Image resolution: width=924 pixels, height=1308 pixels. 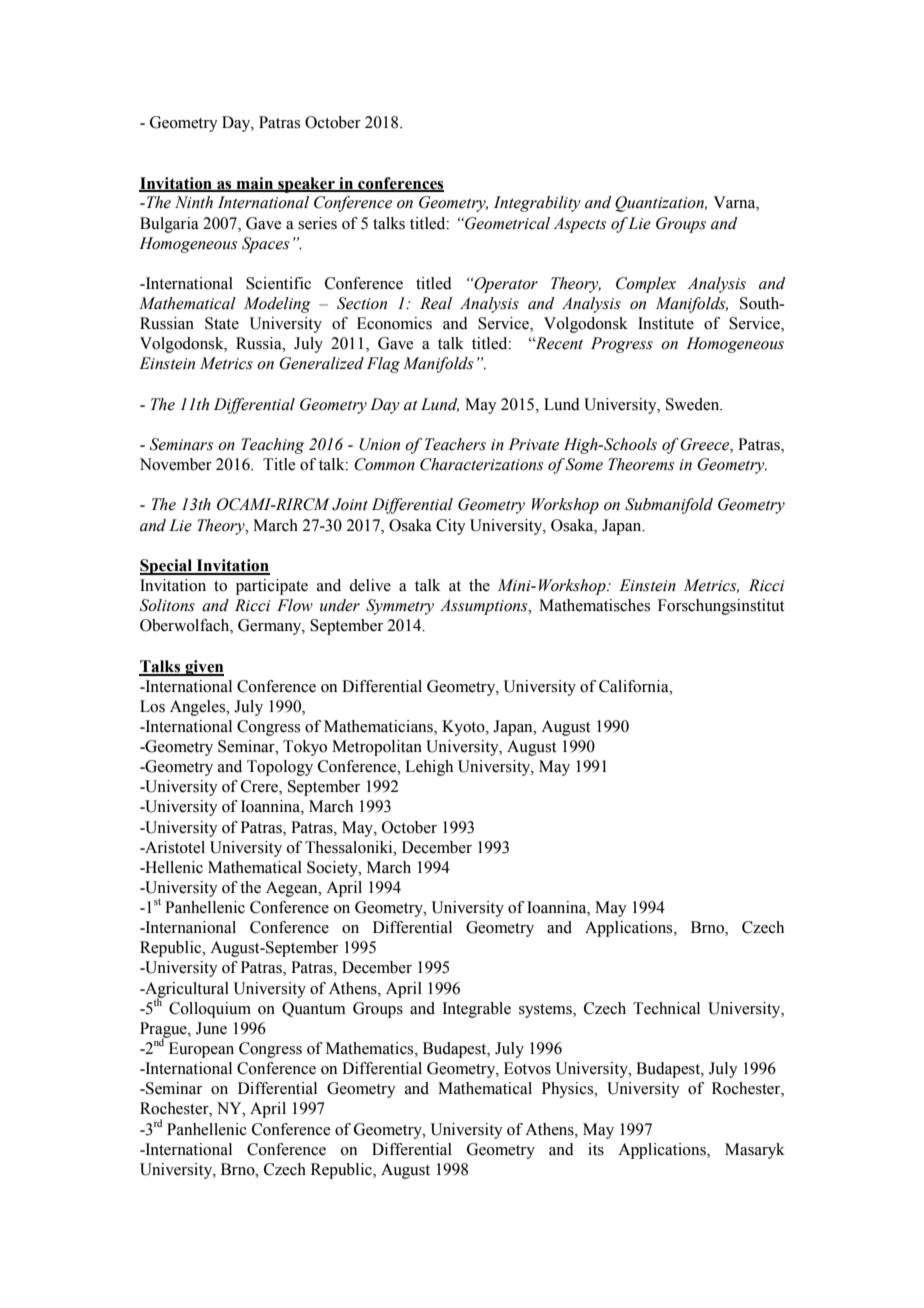 What do you see at coordinates (201, 1050) in the screenshot?
I see `European` at bounding box center [201, 1050].
